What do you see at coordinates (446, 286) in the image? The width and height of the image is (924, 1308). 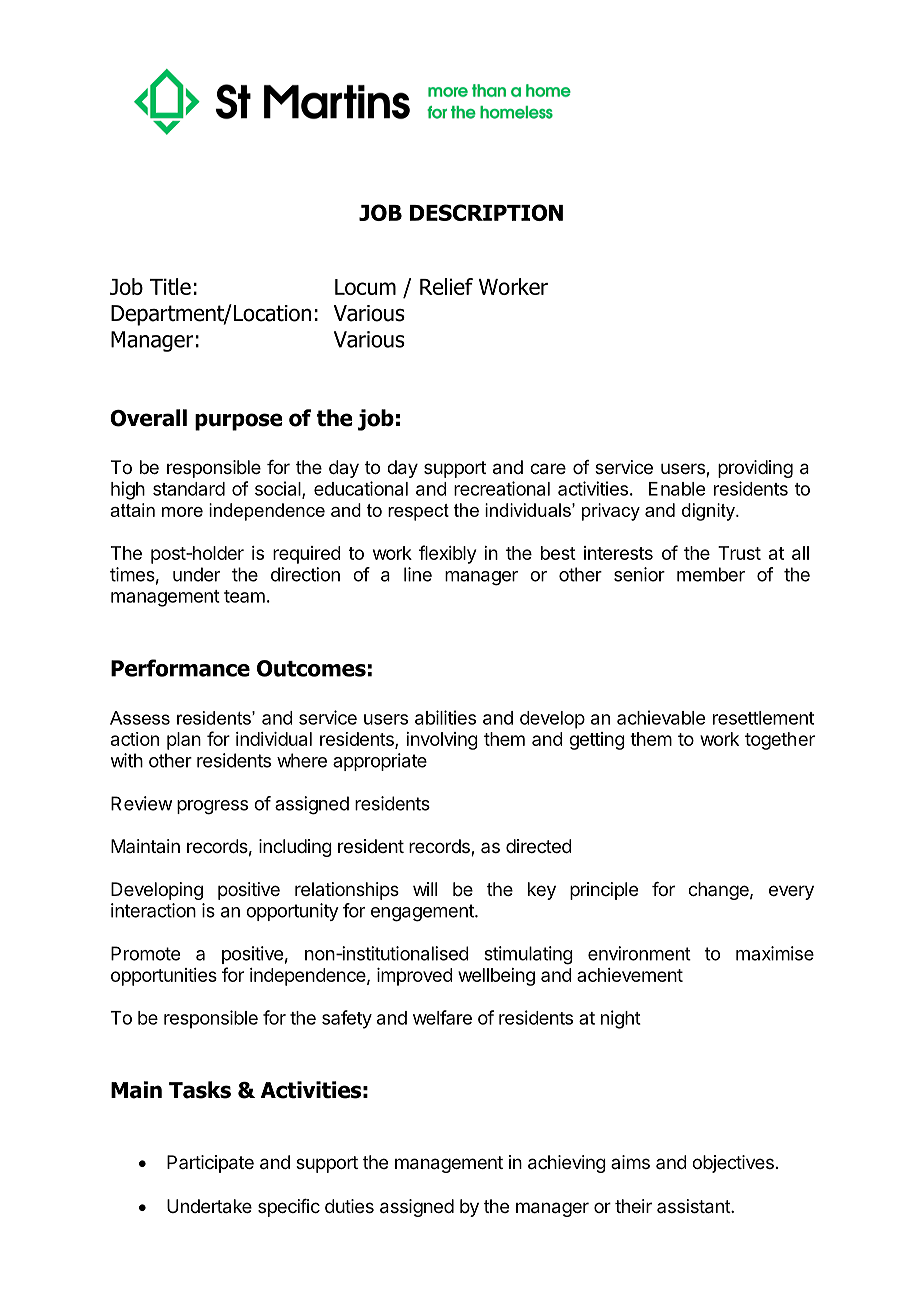 I see `Relief` at bounding box center [446, 286].
